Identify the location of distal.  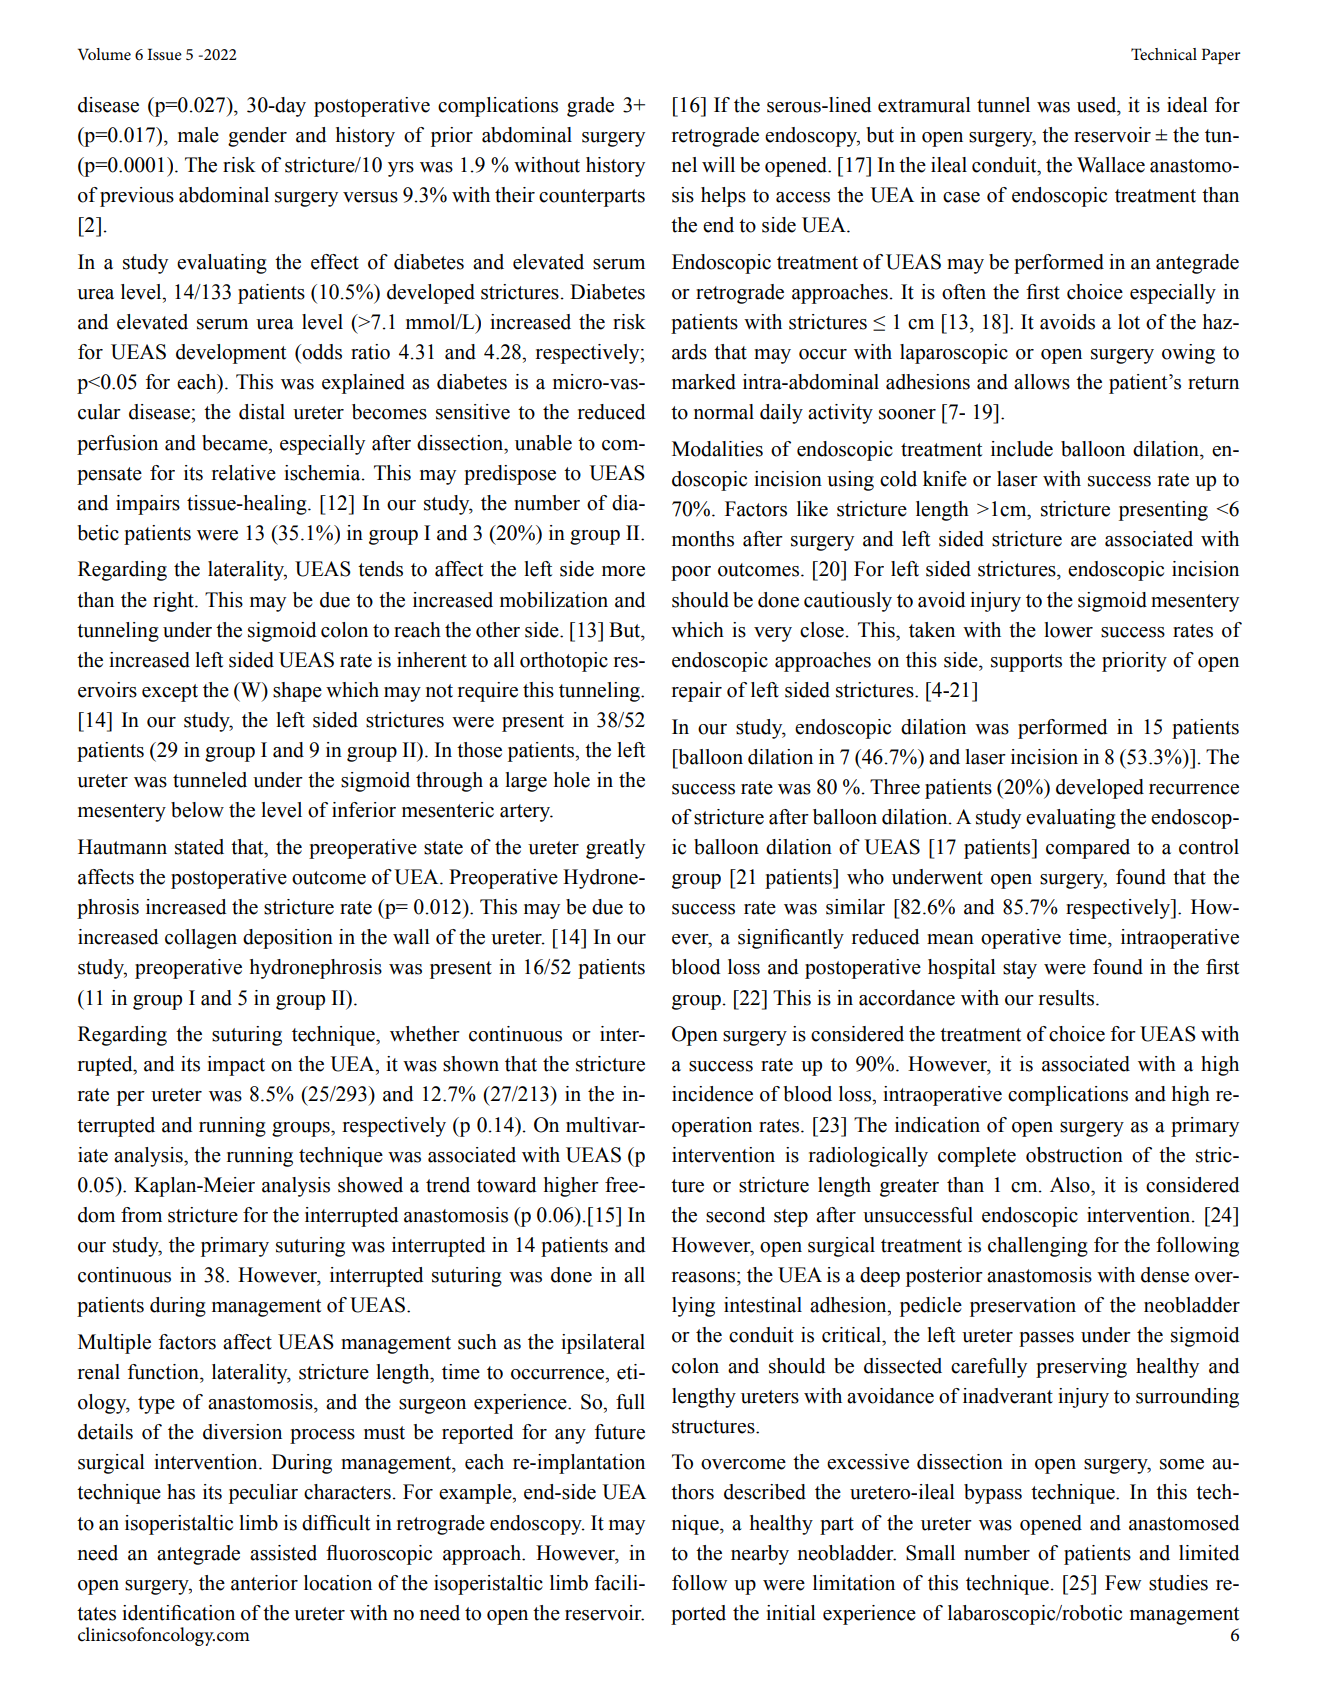
(262, 412).
